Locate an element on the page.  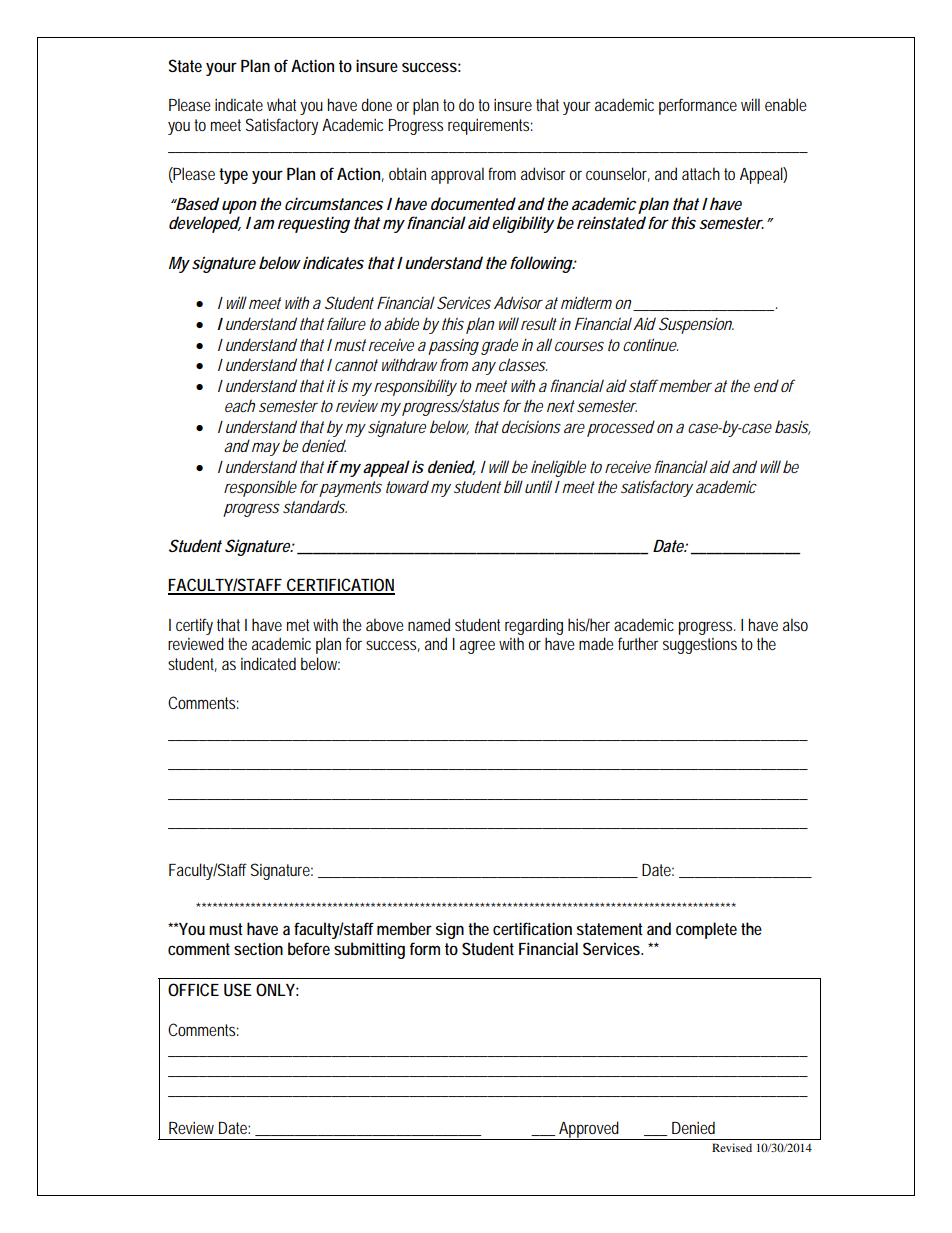
complete is located at coordinates (706, 930).
